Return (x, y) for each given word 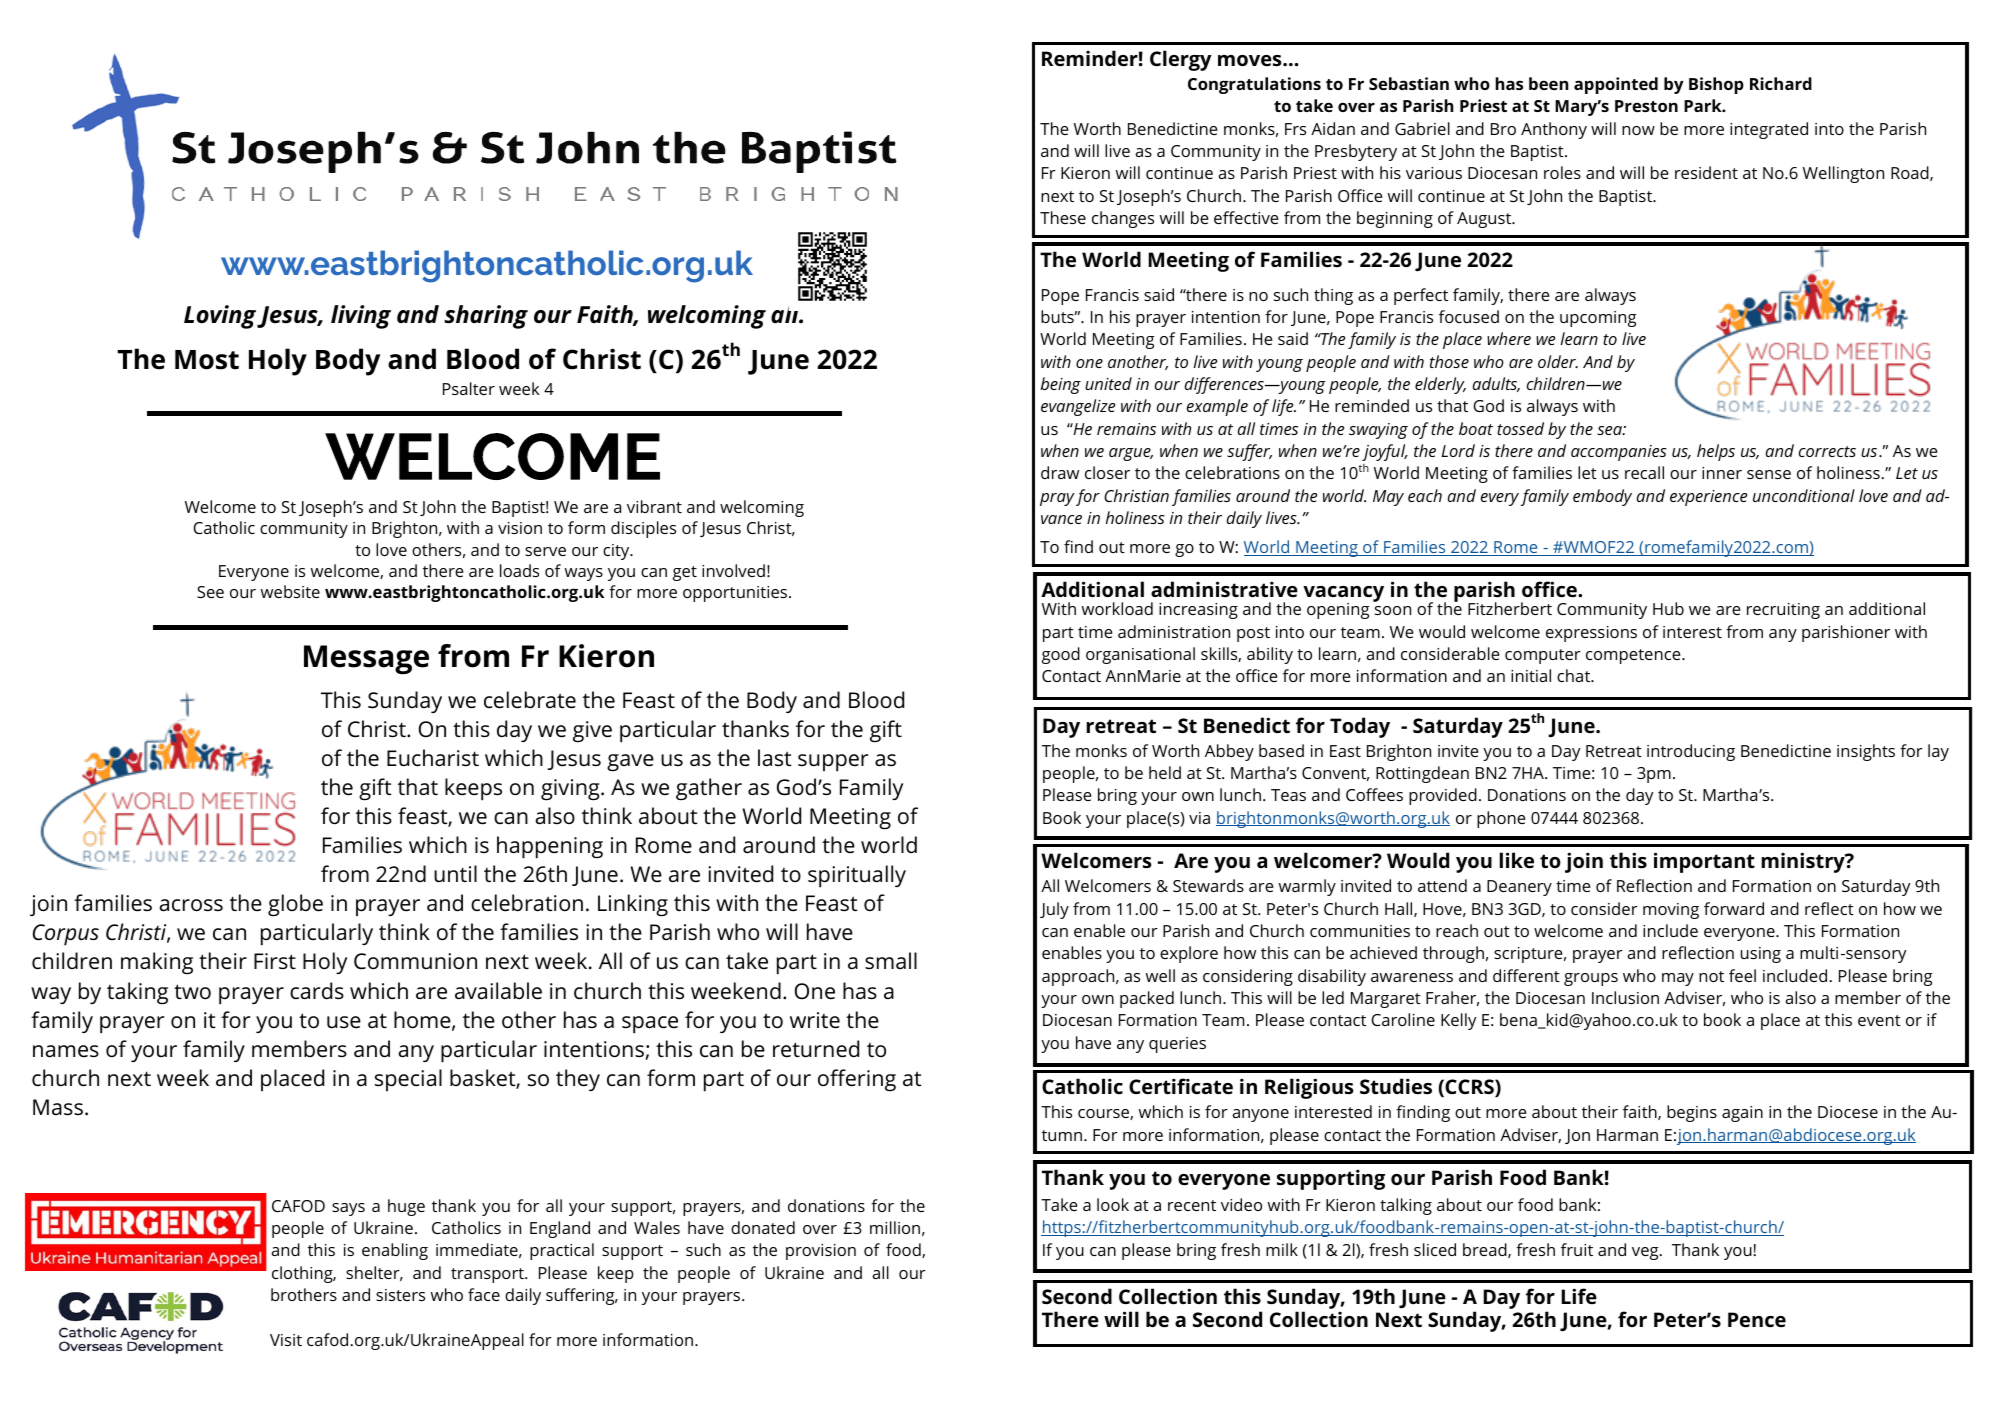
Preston (1646, 106)
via (1199, 818)
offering (857, 1080)
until (455, 873)
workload (1117, 608)
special (408, 1080)
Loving (220, 317)
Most (207, 360)
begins (1692, 1113)
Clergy (1181, 60)
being (1061, 385)
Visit (286, 1340)
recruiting (1783, 611)
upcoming (1598, 319)
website (290, 591)
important (1704, 862)
